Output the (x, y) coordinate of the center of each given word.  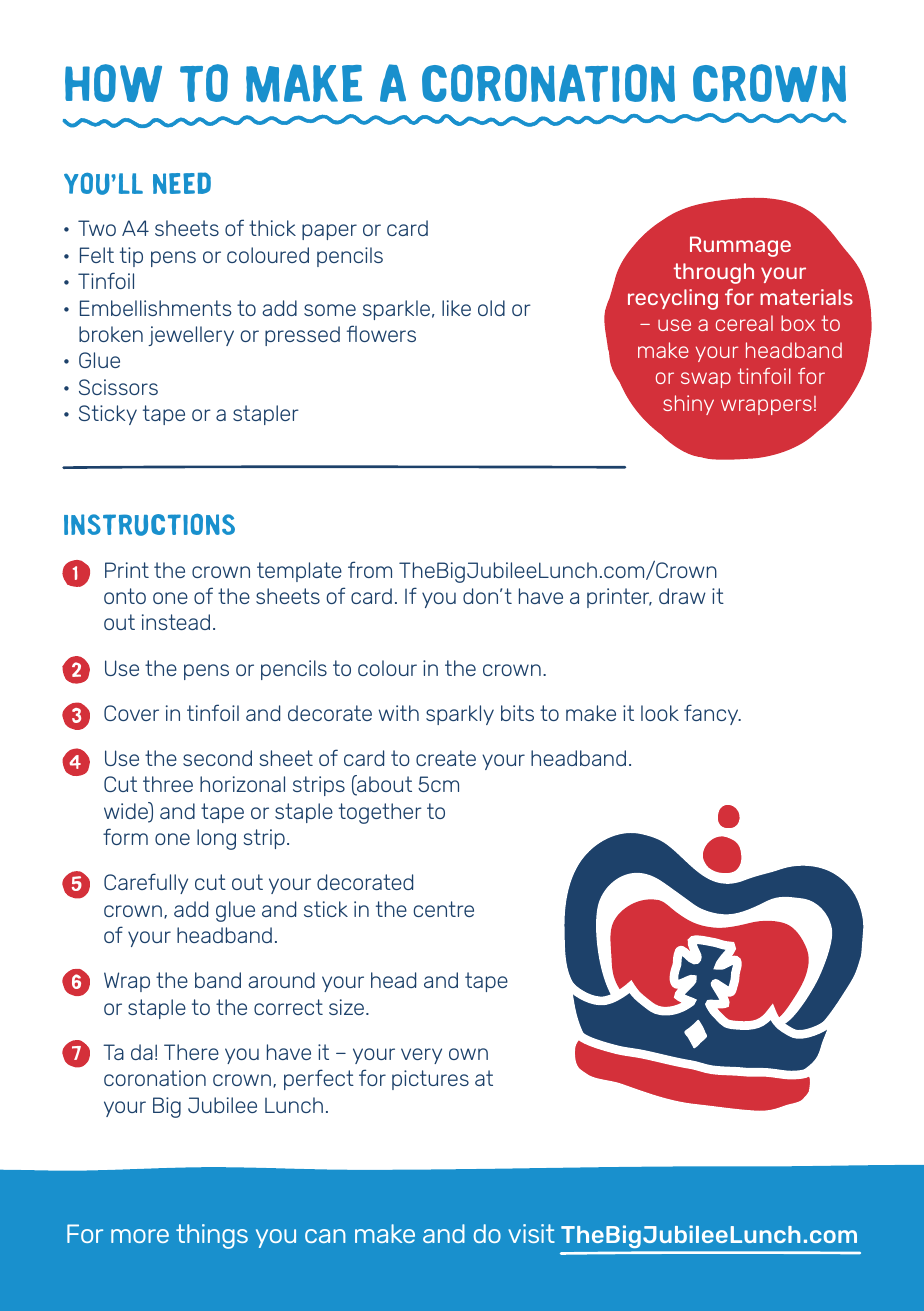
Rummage (740, 246)
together (380, 813)
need (182, 183)
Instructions (149, 525)
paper (329, 232)
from (370, 569)
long (216, 839)
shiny (688, 405)
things (212, 1236)
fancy (712, 714)
